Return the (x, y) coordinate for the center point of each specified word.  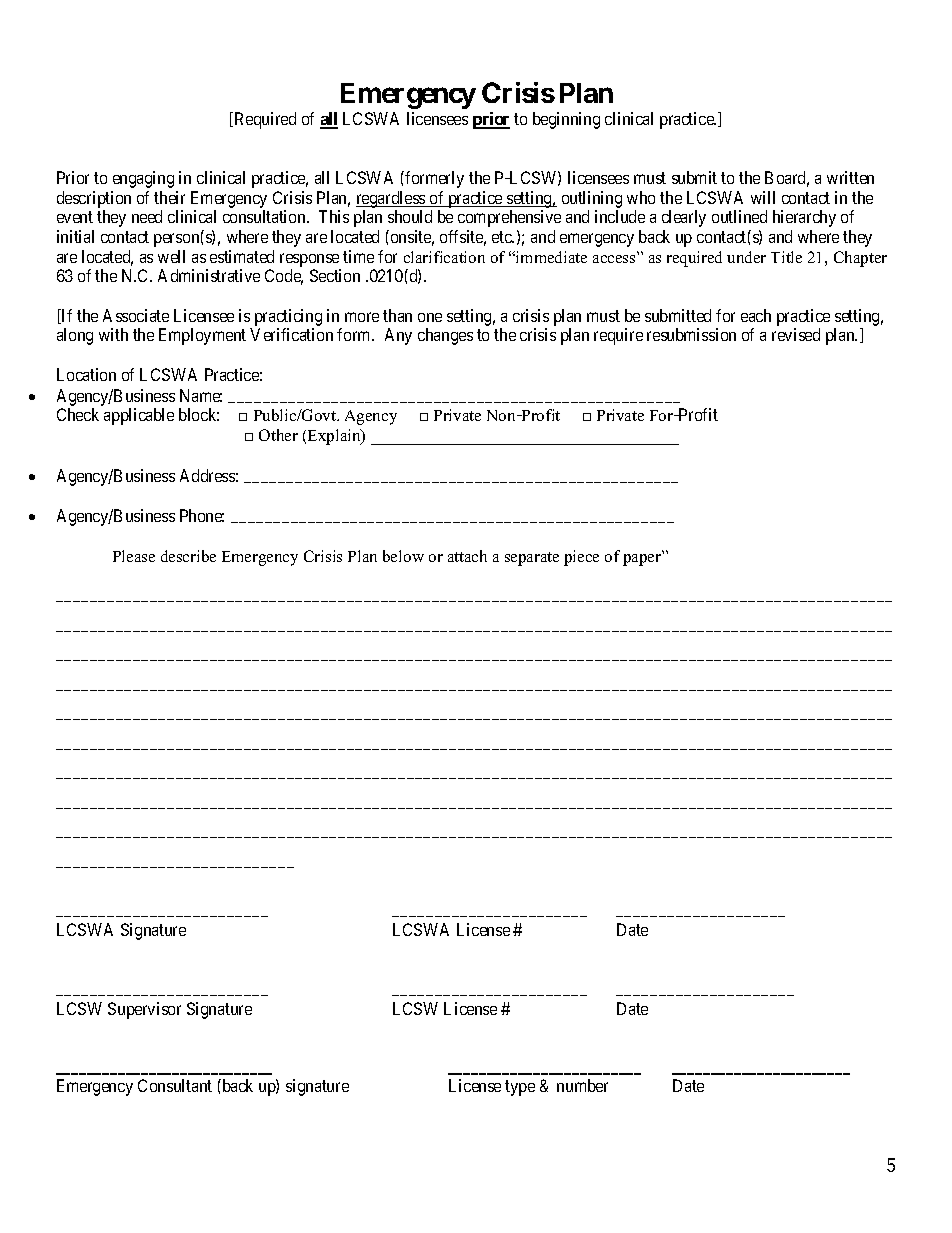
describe (188, 556)
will (763, 197)
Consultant (175, 1085)
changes (445, 336)
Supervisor (144, 1010)
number (582, 1085)
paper (643, 559)
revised (796, 334)
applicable (139, 416)
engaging (143, 179)
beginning (566, 120)
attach (467, 556)
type (520, 1088)
